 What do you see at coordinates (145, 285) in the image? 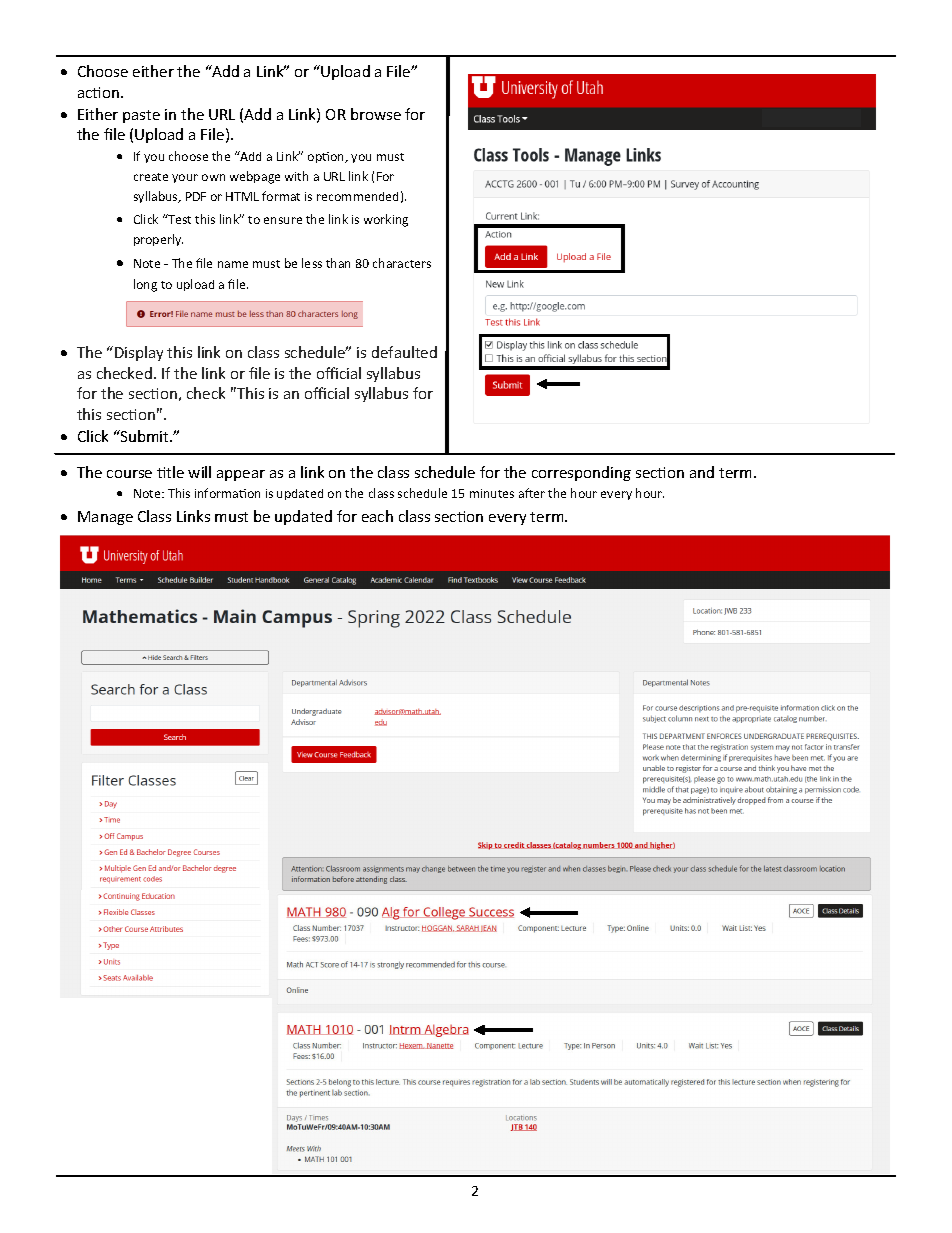
I see `long` at bounding box center [145, 285].
